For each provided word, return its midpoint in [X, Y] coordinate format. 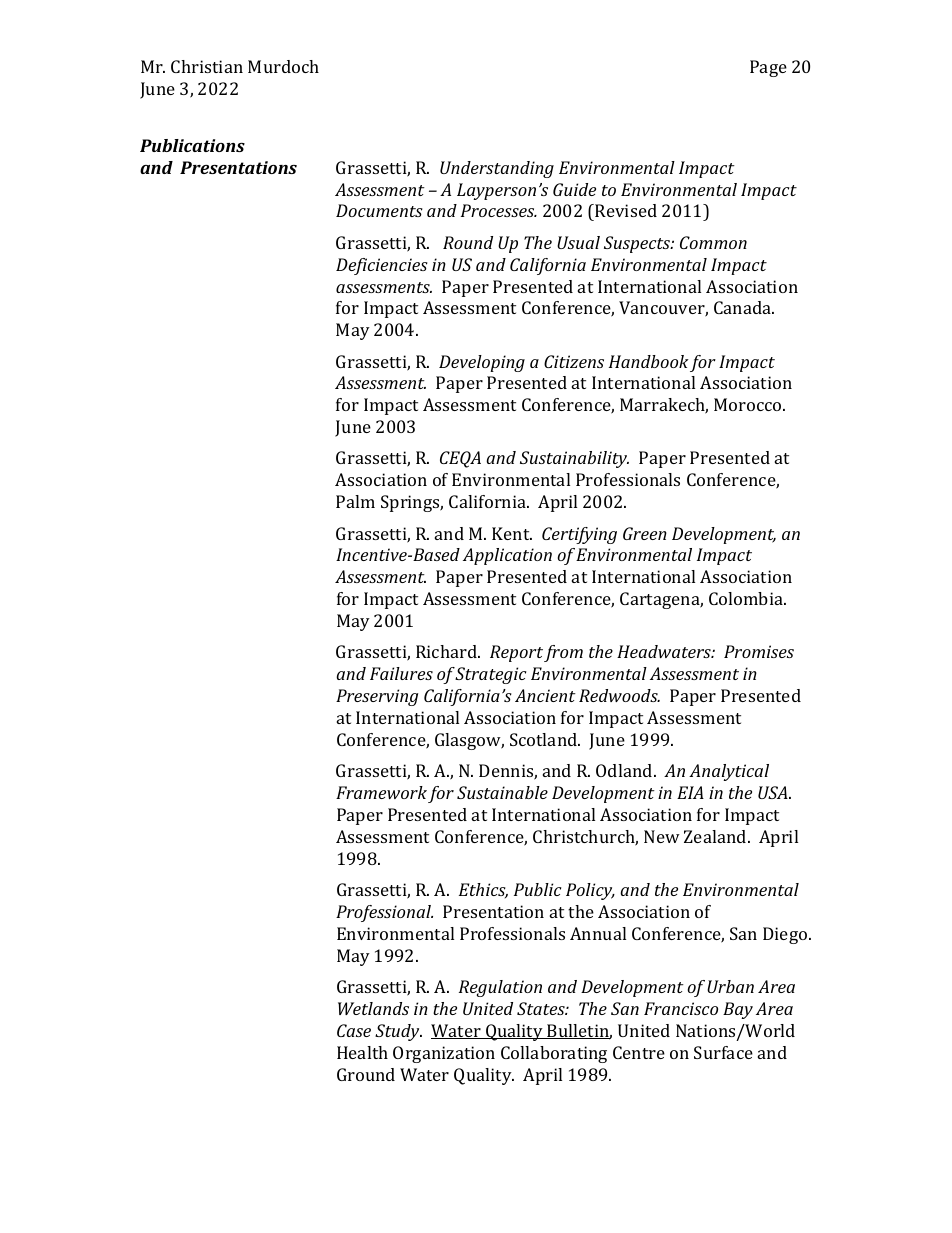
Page [768, 68]
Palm [355, 501]
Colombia [747, 598]
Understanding [497, 169]
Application [507, 556]
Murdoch [283, 66]
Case [354, 1030]
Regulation [500, 988]
